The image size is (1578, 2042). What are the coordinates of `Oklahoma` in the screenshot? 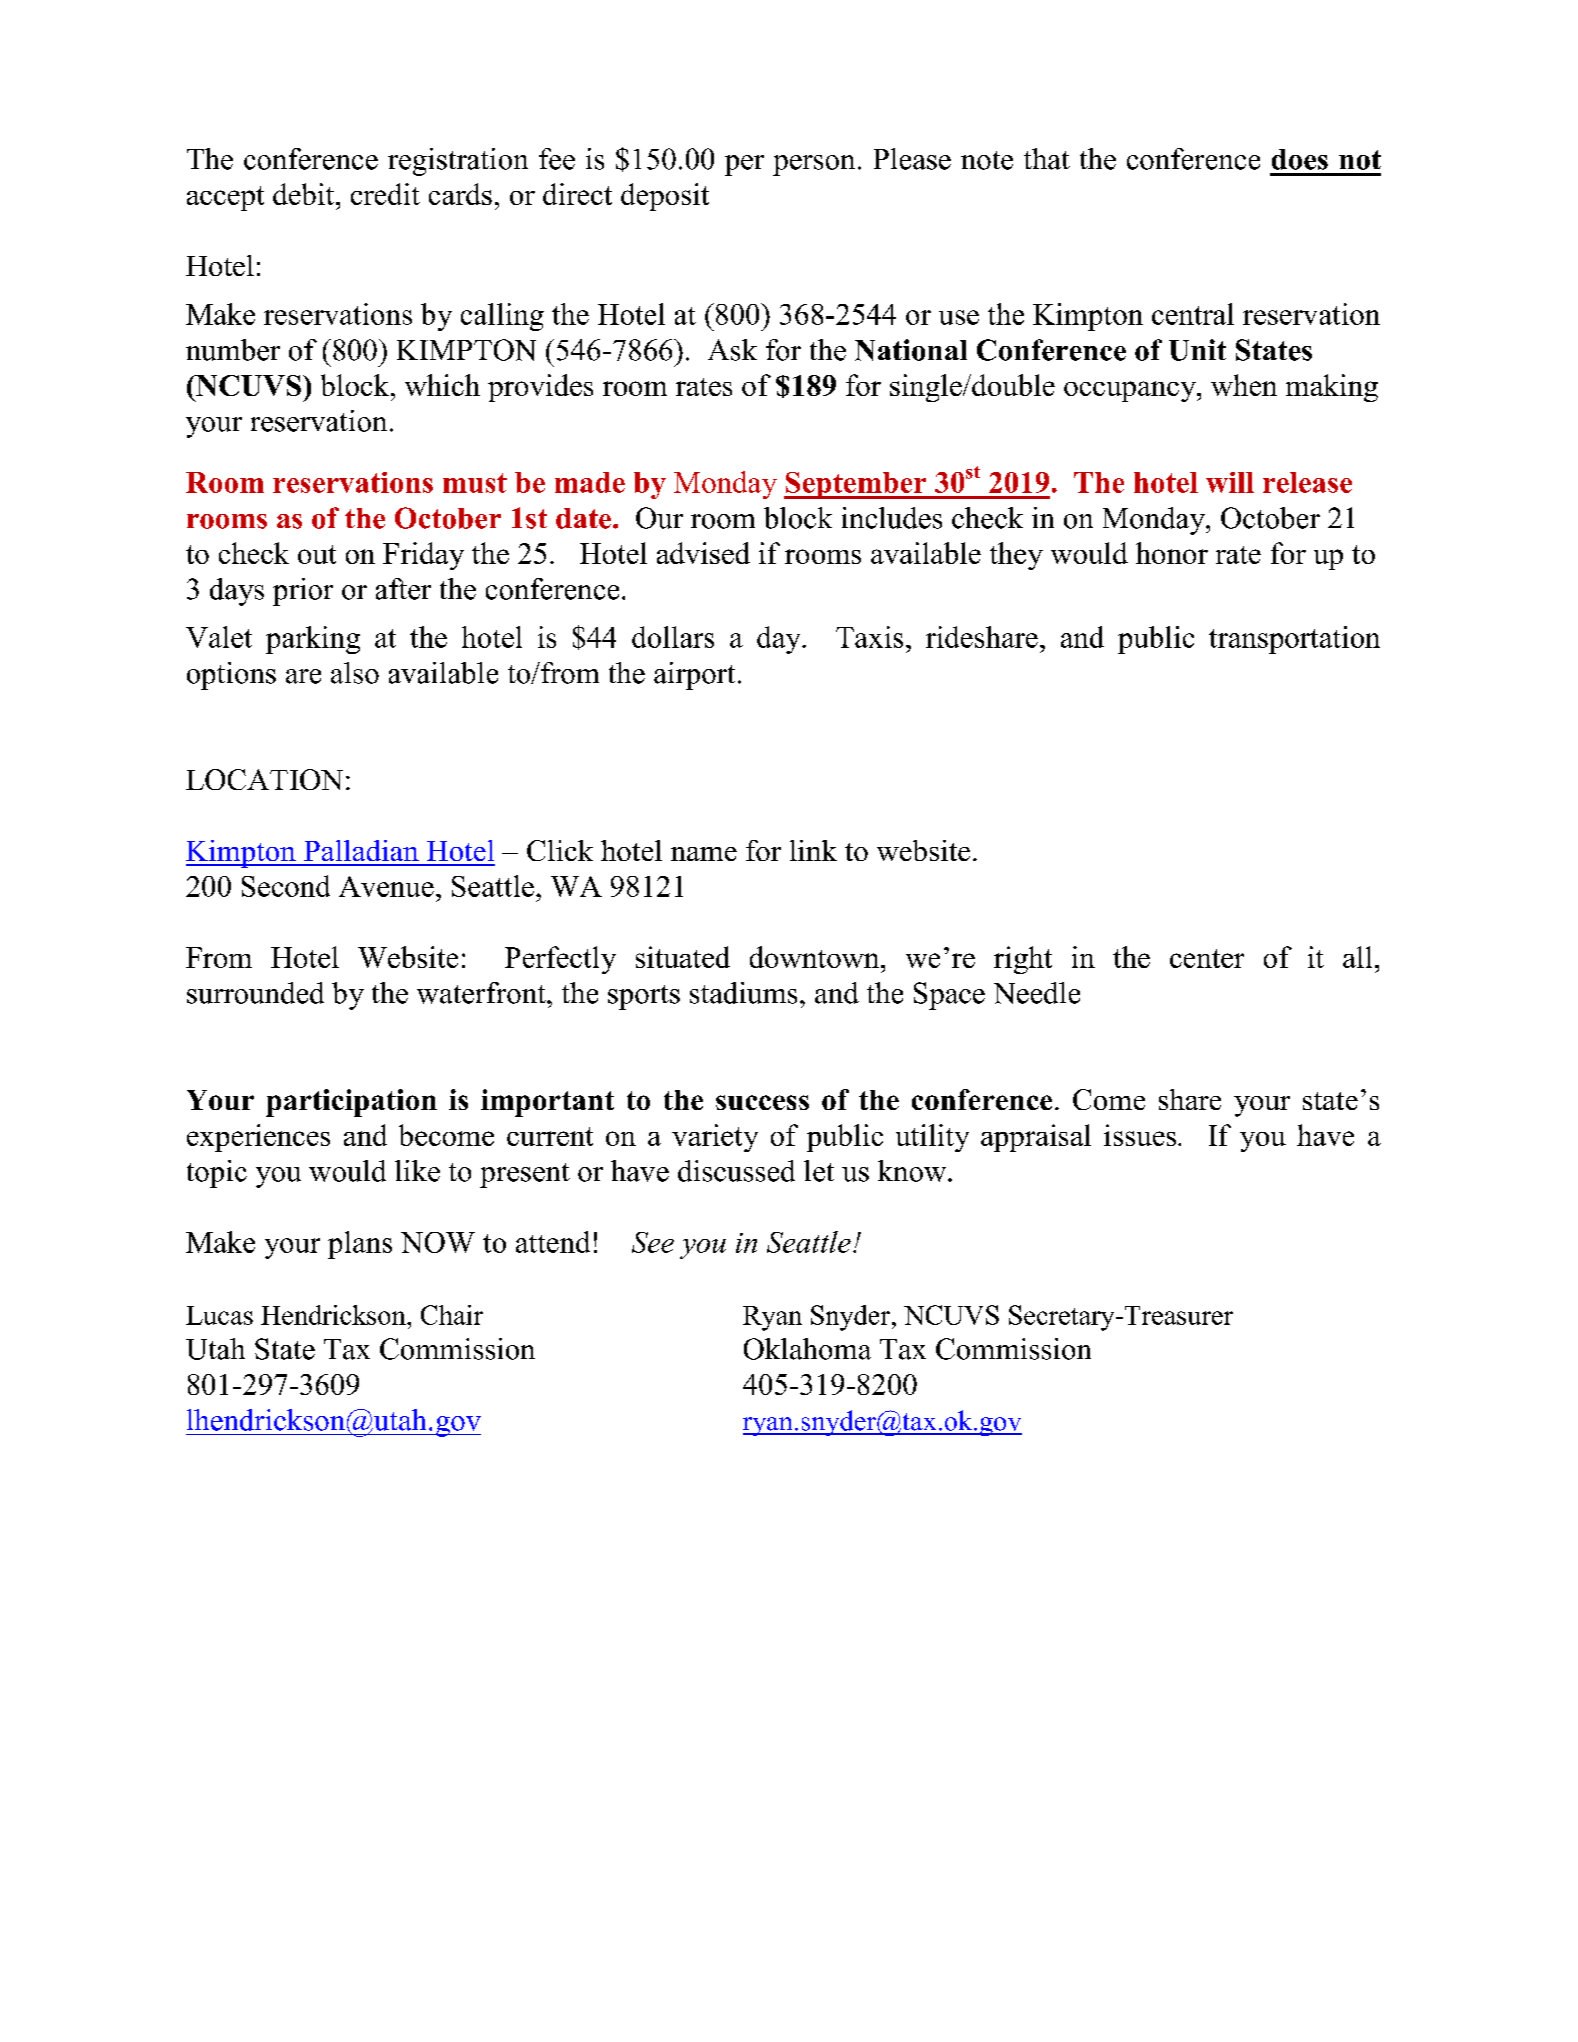 It's located at (807, 1349).
